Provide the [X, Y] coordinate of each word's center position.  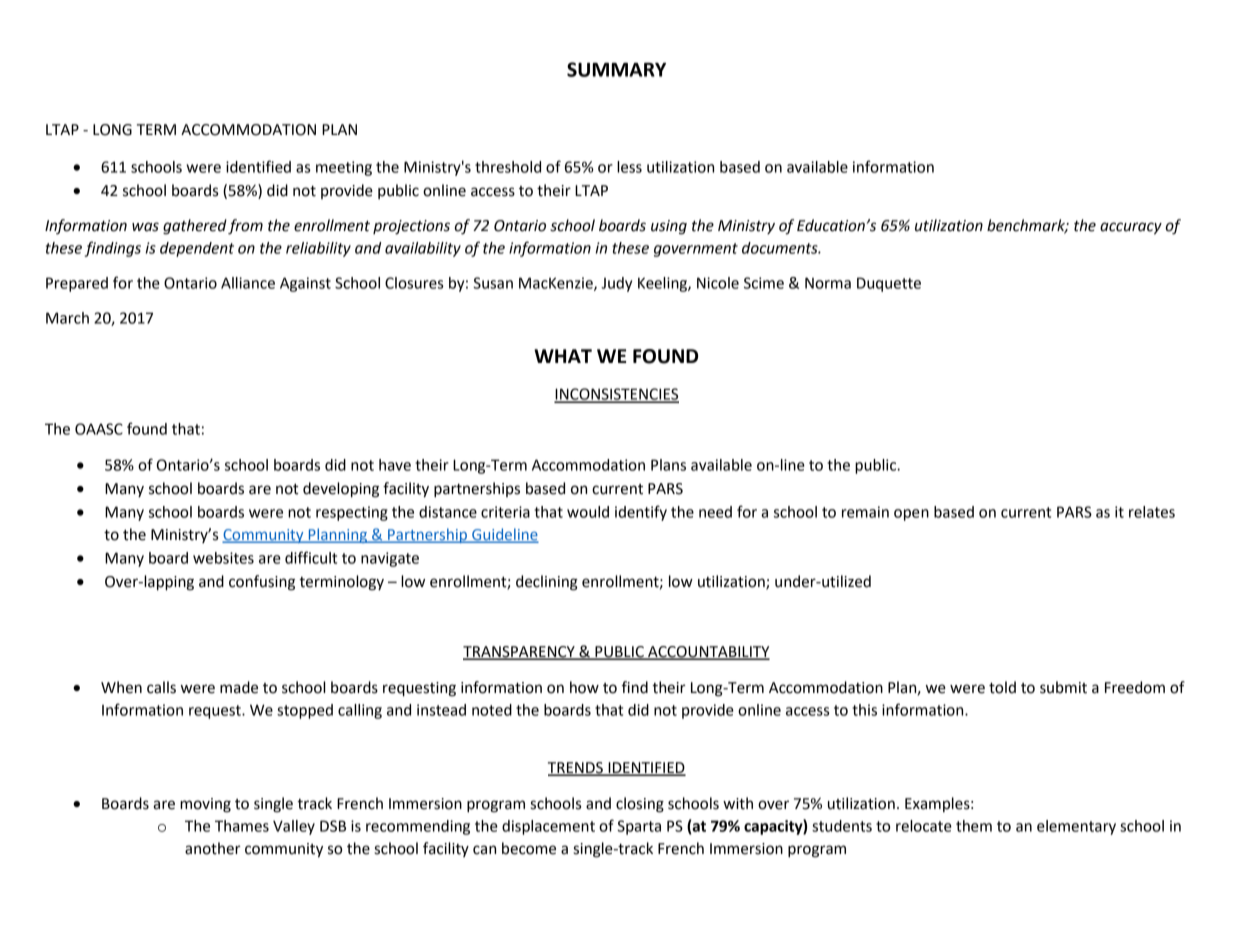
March [67, 318]
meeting [344, 168]
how [584, 687]
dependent [197, 249]
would [588, 512]
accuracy [1131, 228]
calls [161, 687]
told [1002, 687]
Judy [616, 284]
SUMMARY [616, 69]
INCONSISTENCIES [616, 395]
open [911, 515]
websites [223, 558]
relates [1152, 512]
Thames [242, 826]
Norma [828, 283]
